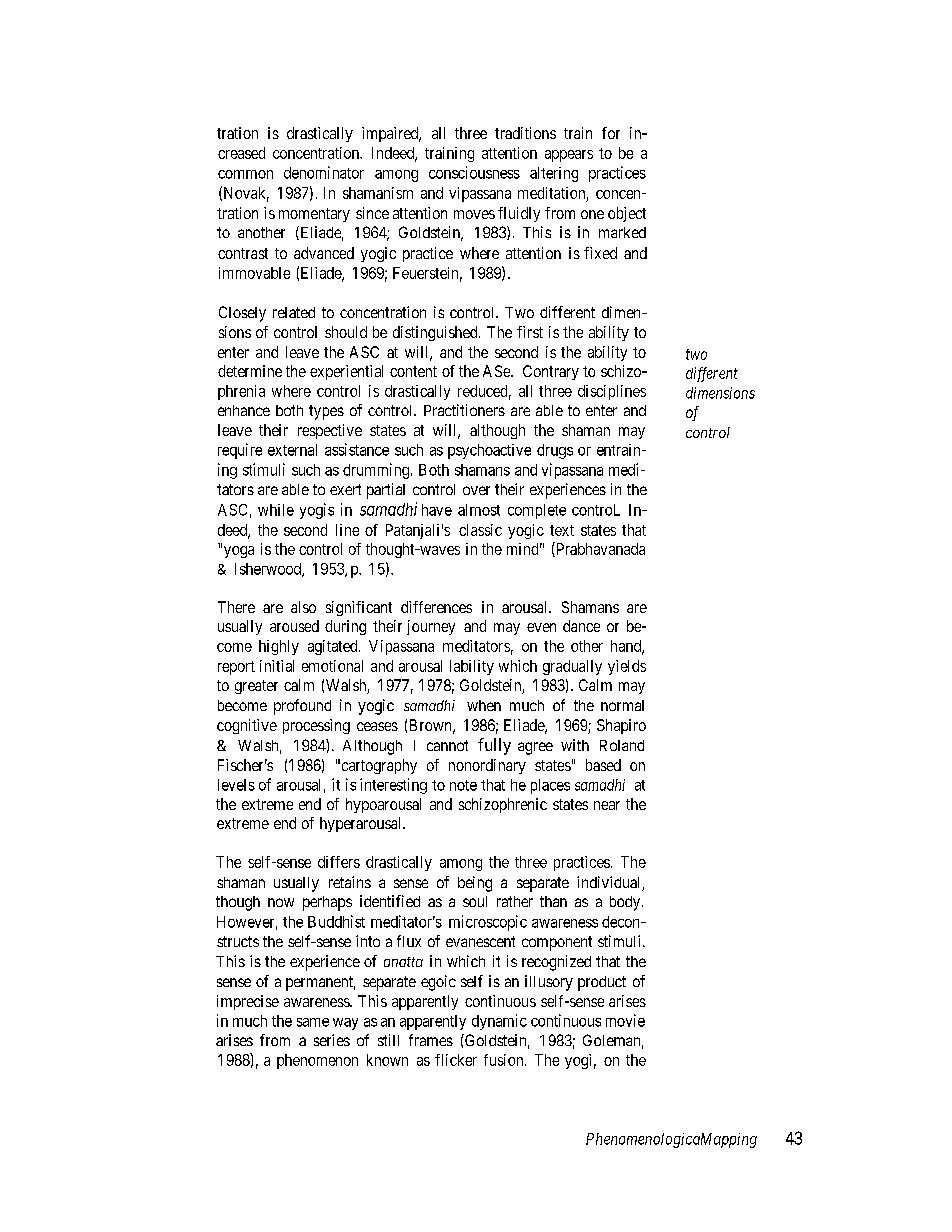 Image resolution: width=952 pixels, height=1232 pixels. I want to click on content, so click(413, 371).
